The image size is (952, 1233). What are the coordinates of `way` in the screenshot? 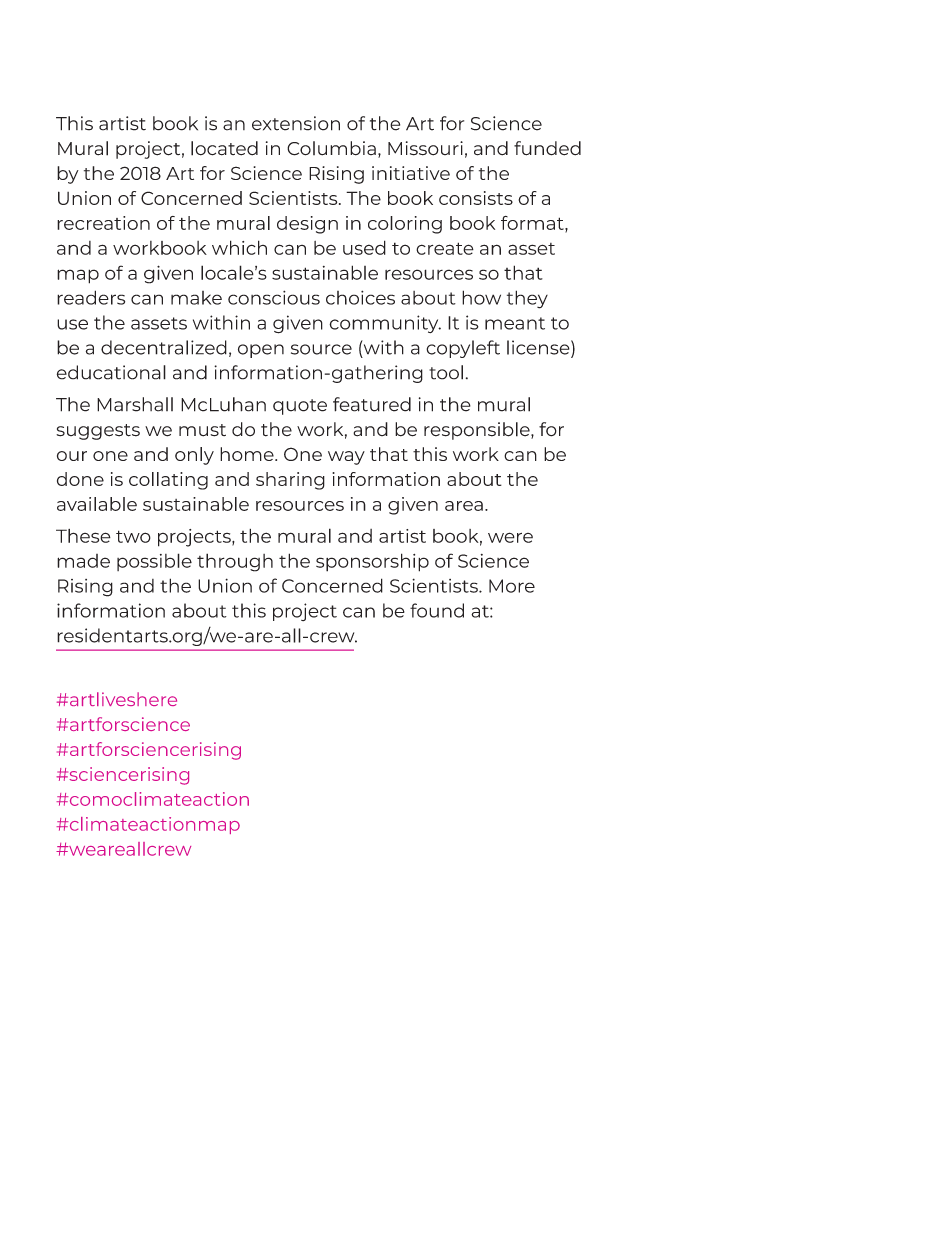 It's located at (346, 458).
